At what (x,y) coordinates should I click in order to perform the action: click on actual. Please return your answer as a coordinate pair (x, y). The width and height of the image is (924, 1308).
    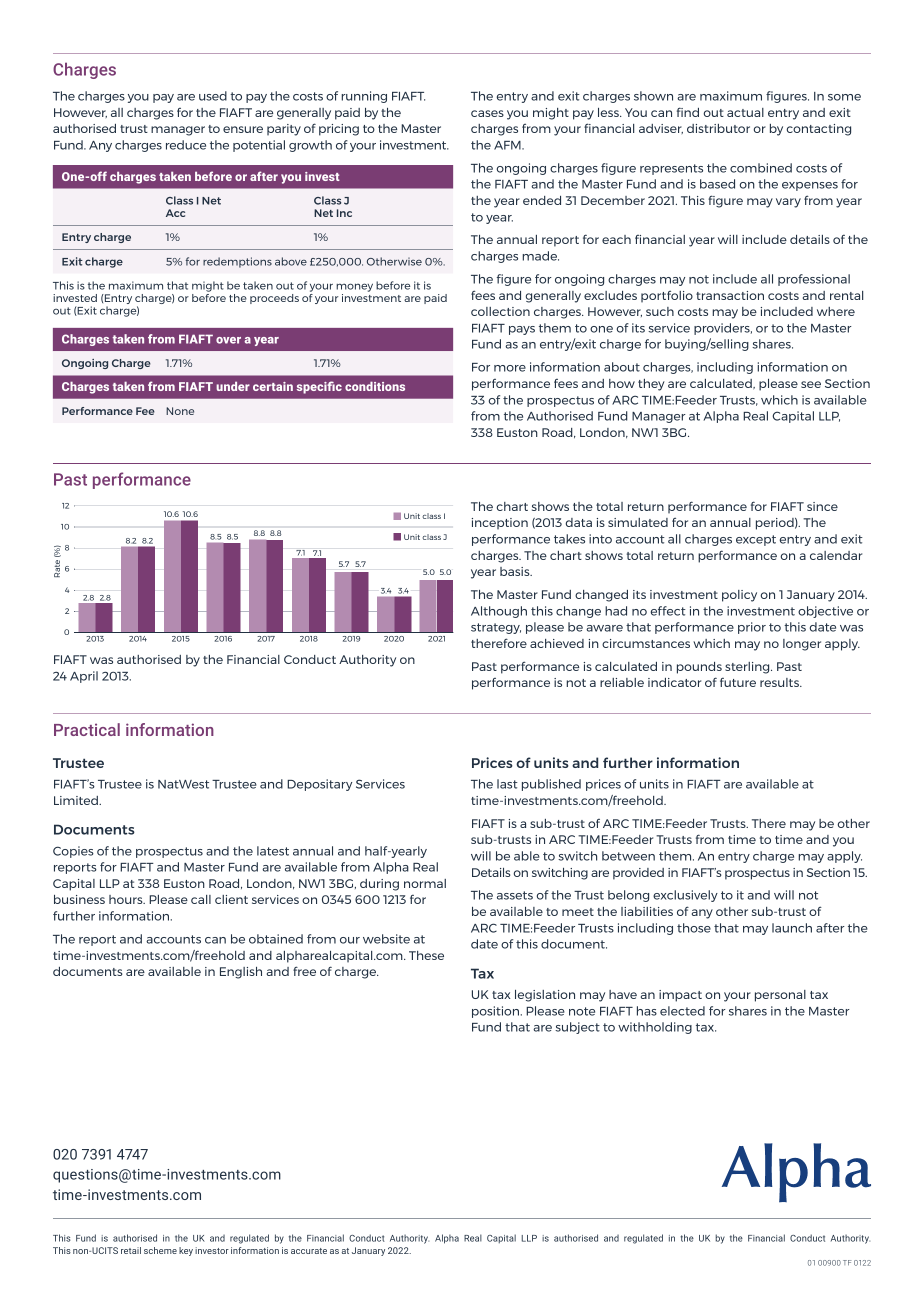
    Looking at the image, I should click on (745, 112).
